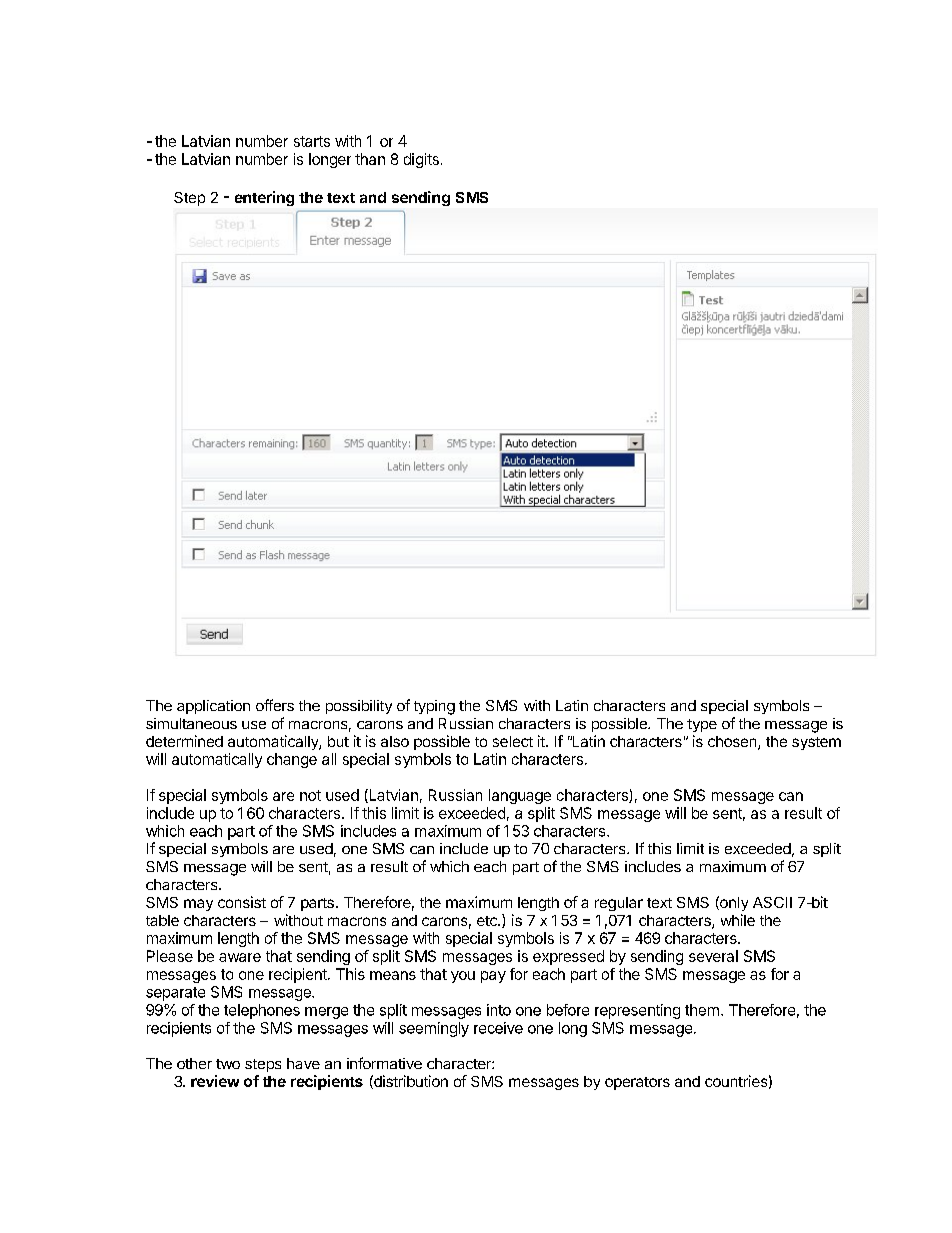 The width and height of the screenshot is (952, 1233). Describe the element at coordinates (434, 707) in the screenshot. I see `typing` at that location.
